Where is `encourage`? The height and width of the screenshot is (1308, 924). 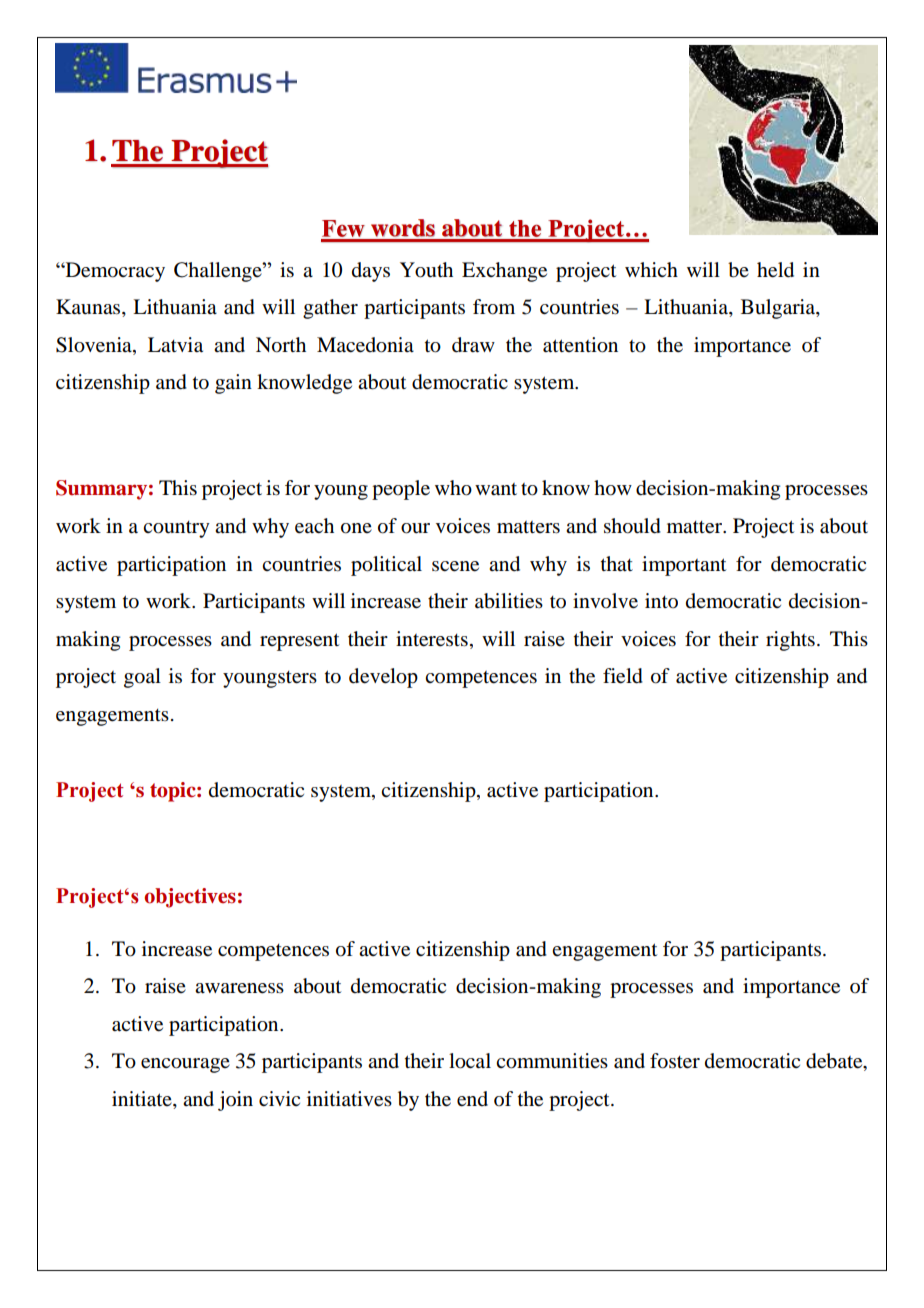
encourage is located at coordinates (185, 1065).
